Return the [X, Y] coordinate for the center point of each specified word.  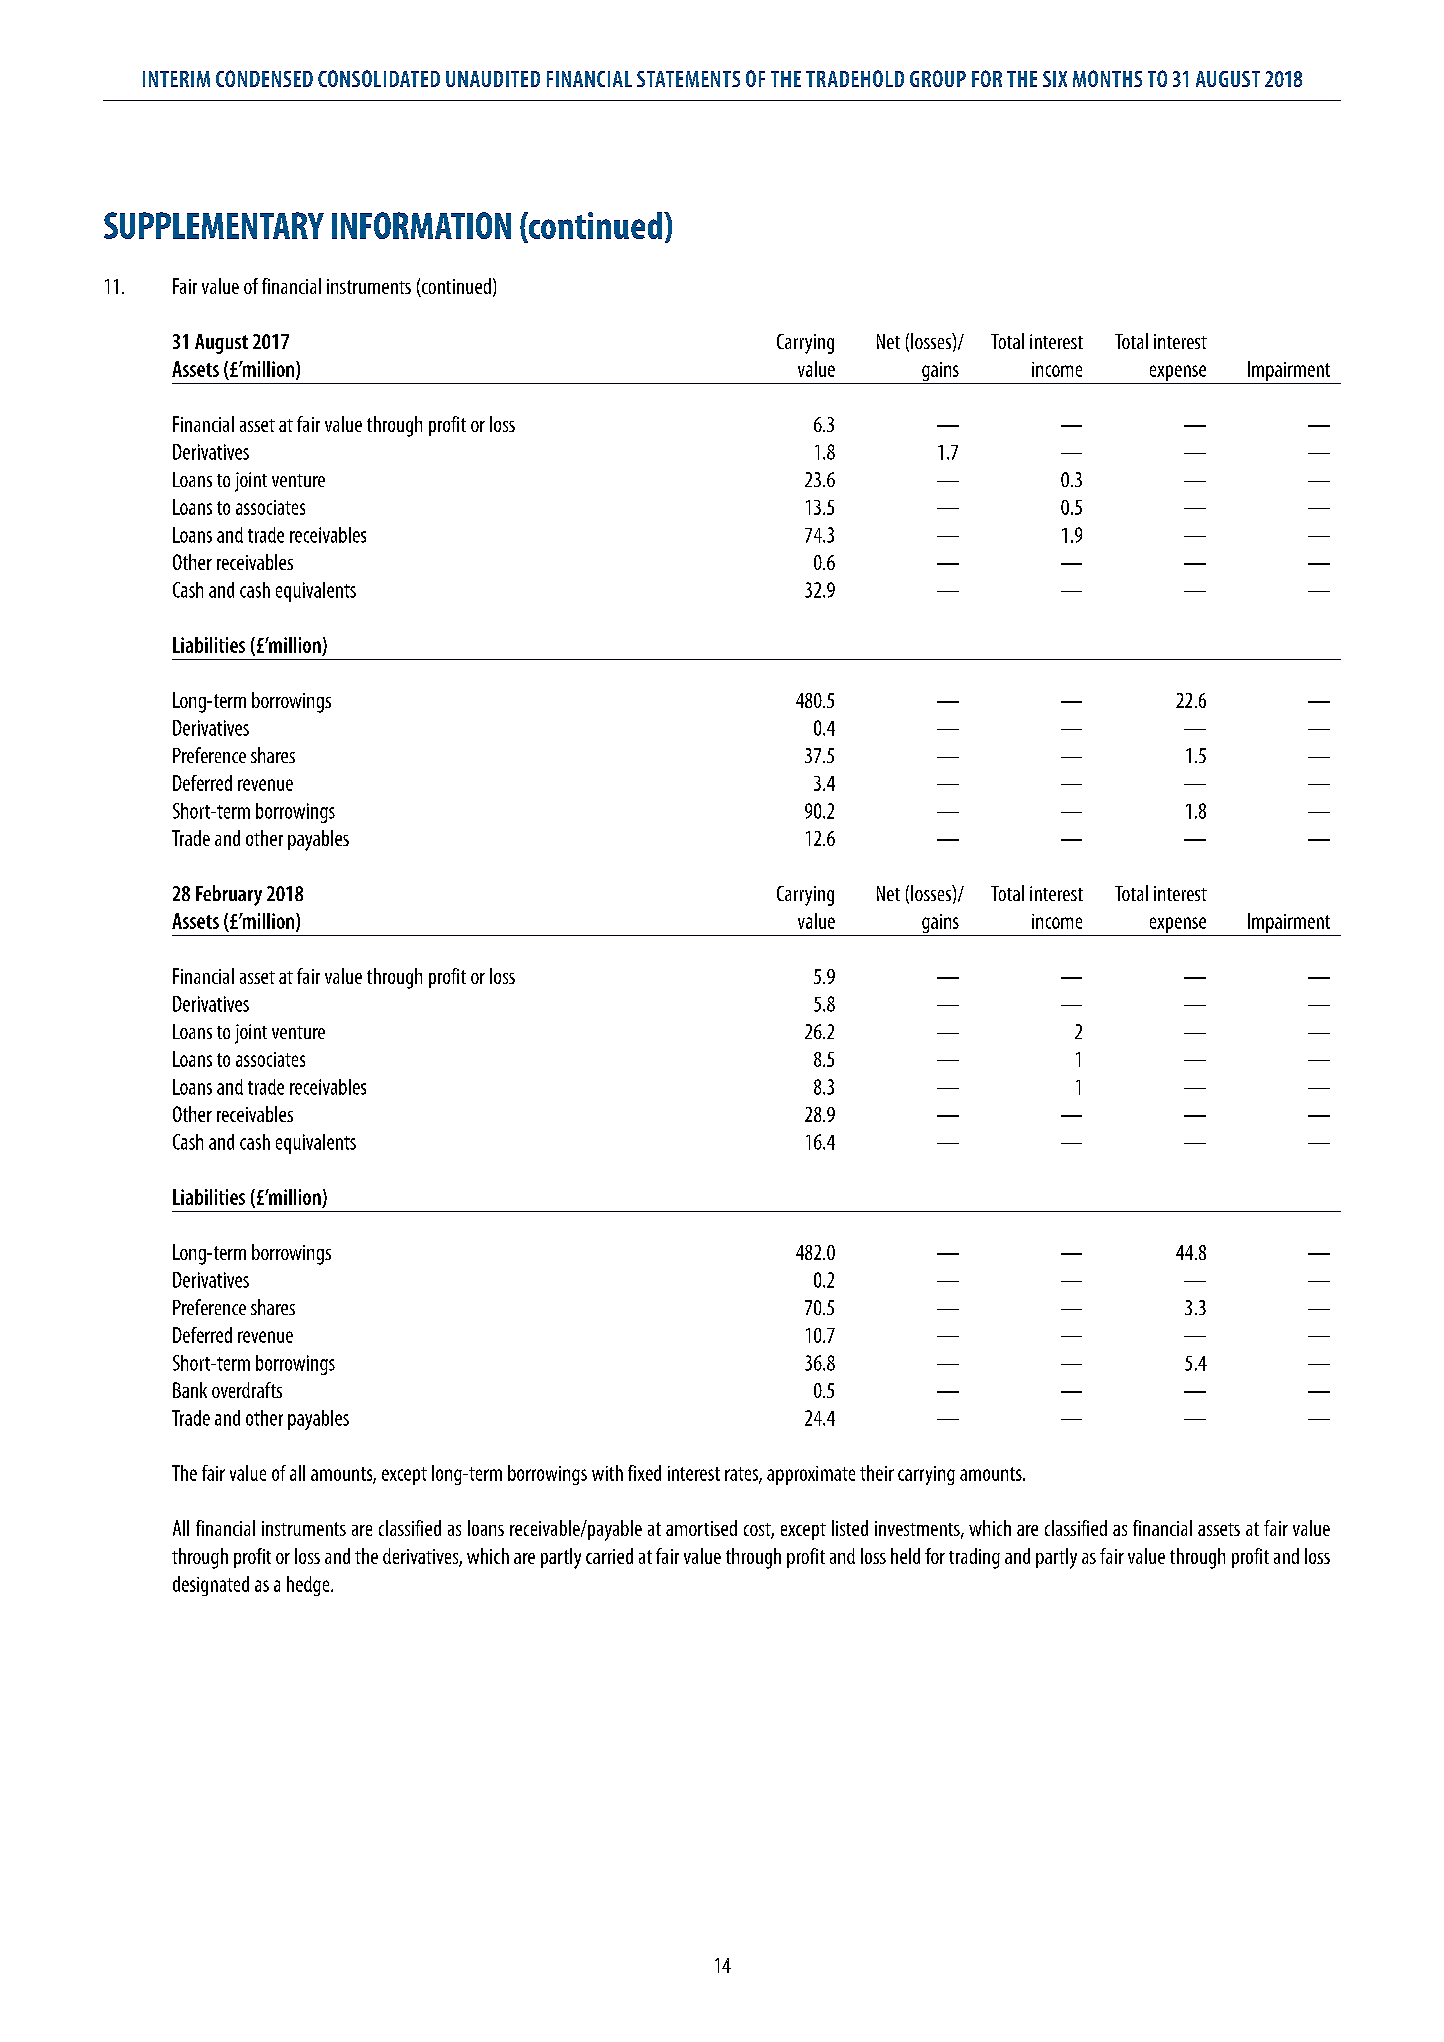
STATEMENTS [688, 79]
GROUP [938, 78]
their [877, 1473]
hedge [309, 1586]
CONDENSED [264, 78]
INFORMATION [421, 225]
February [229, 895]
